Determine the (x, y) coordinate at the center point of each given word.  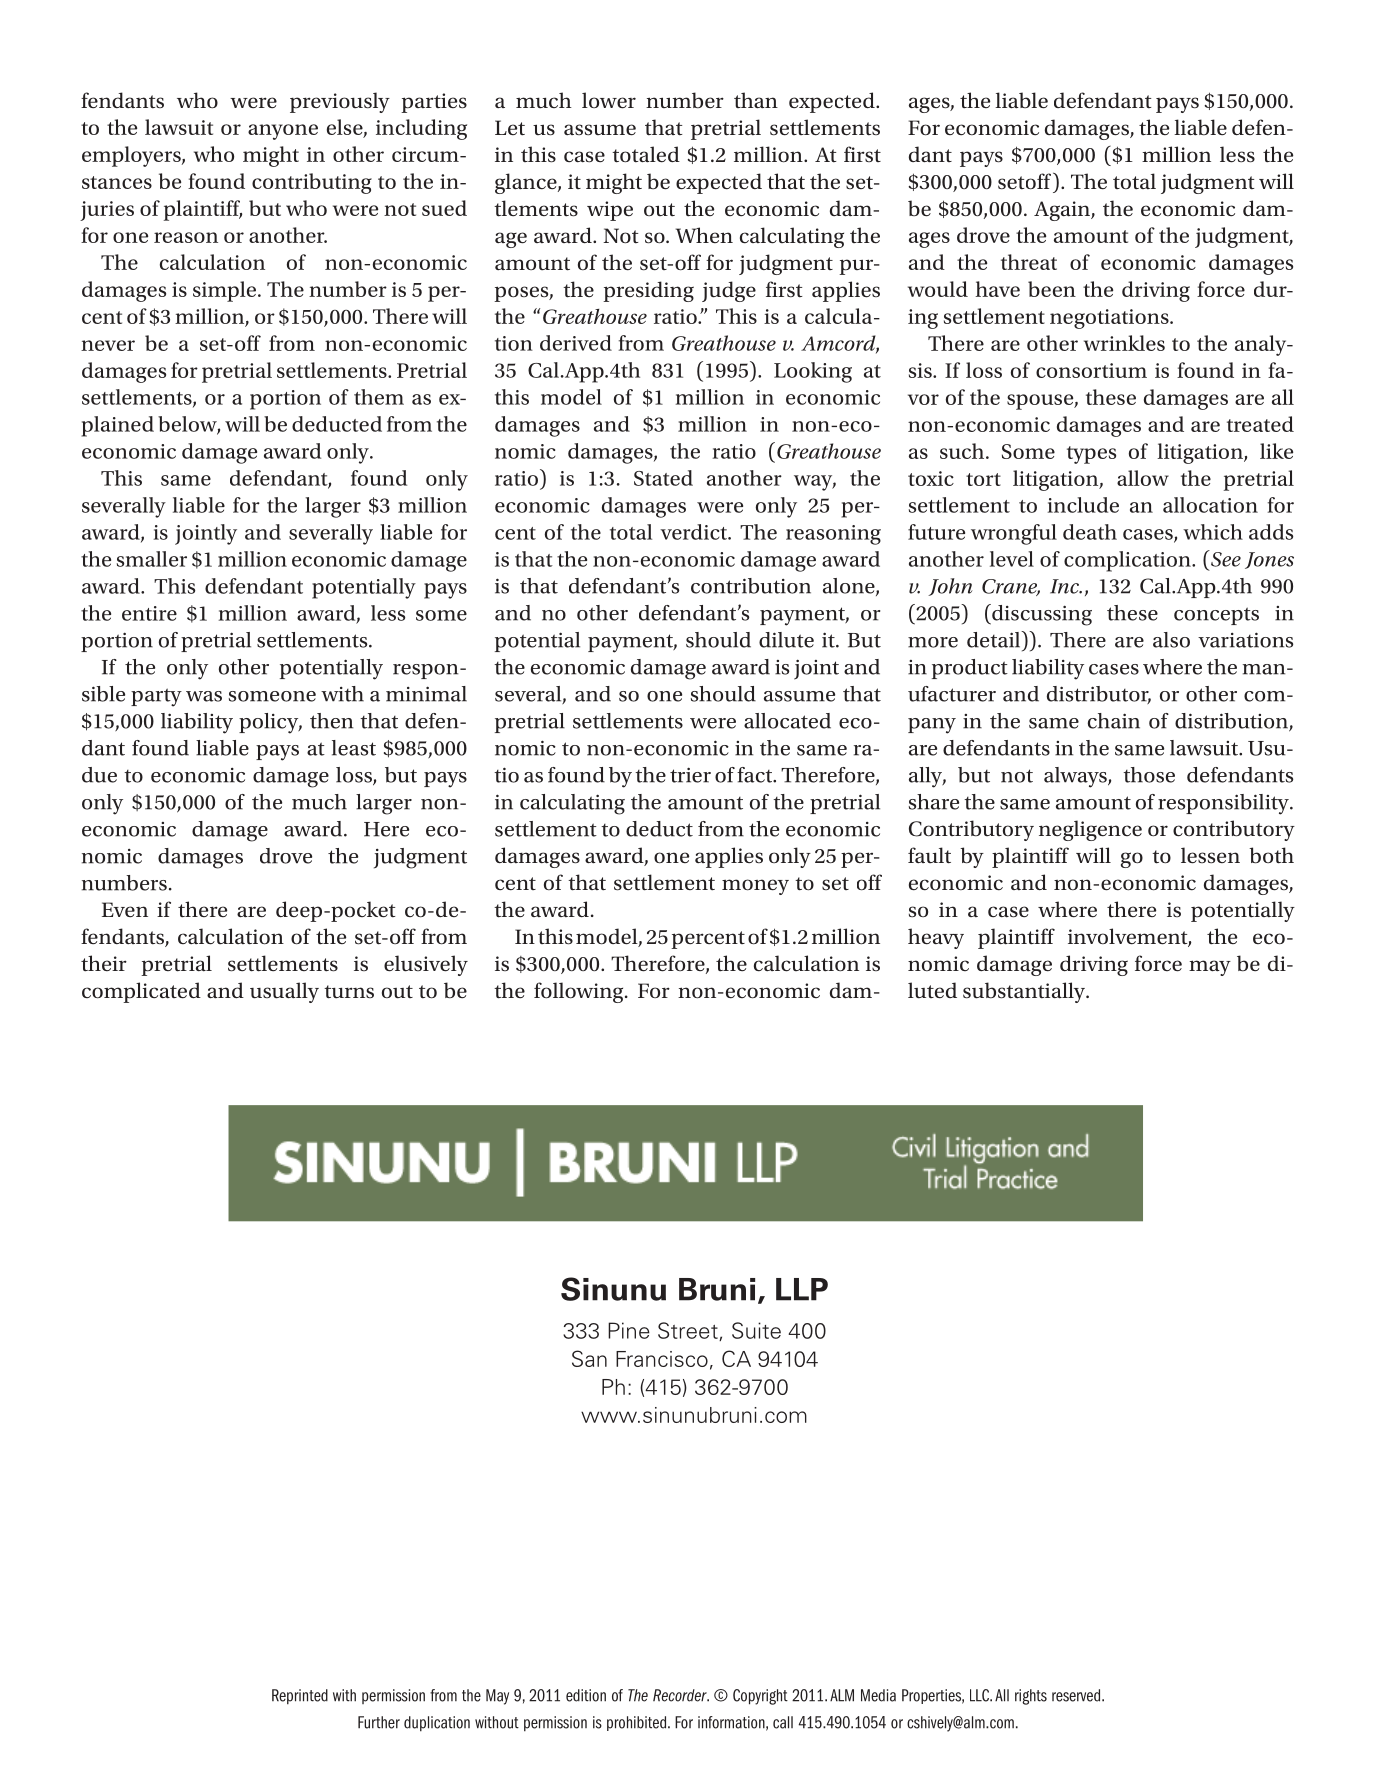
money (755, 887)
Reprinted (300, 1697)
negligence (1090, 830)
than (756, 100)
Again (1063, 211)
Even (125, 909)
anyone (283, 132)
